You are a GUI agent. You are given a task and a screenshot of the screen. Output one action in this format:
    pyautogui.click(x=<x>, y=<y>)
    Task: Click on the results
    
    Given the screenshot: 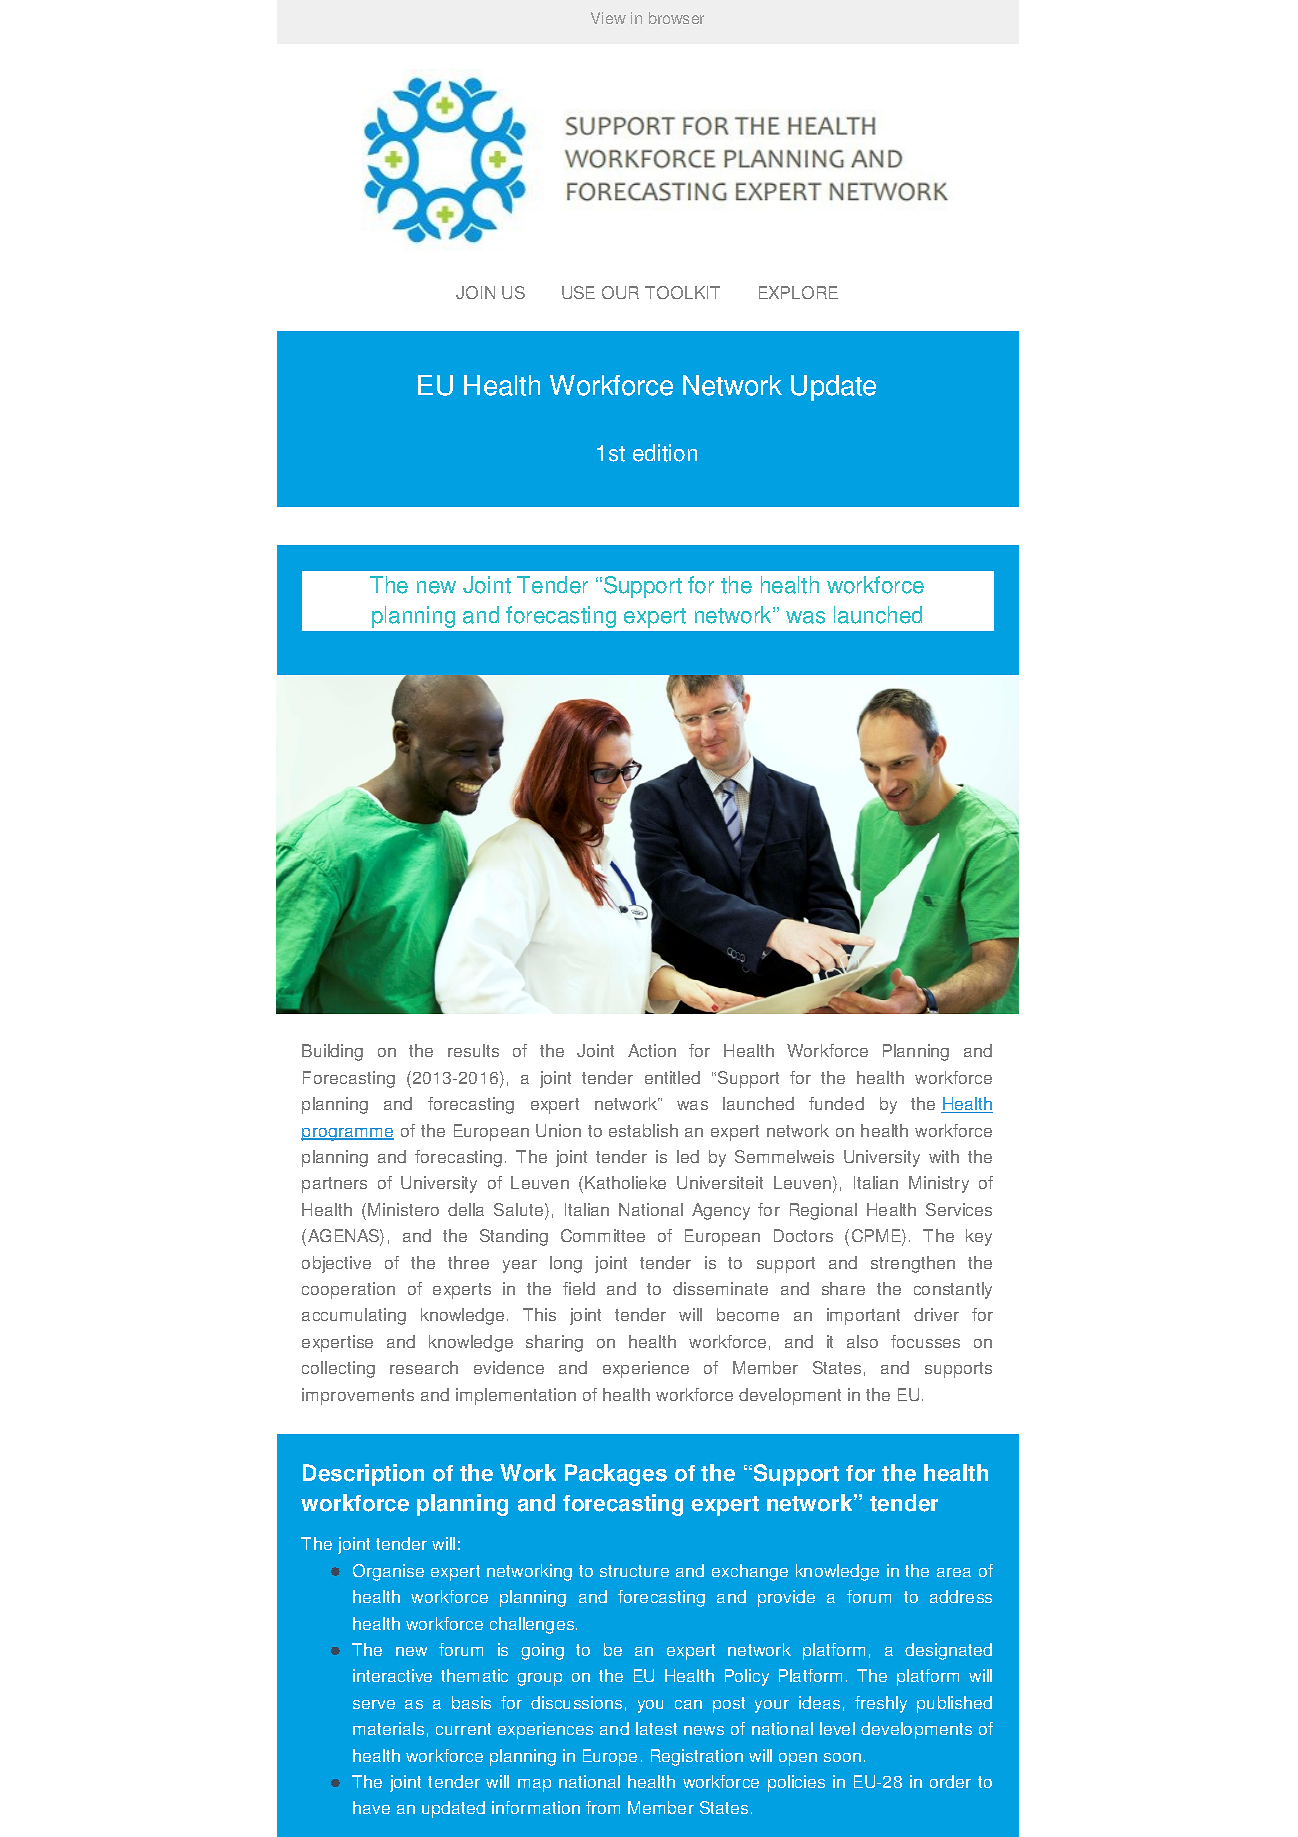 What is the action you would take?
    pyautogui.click(x=473, y=1050)
